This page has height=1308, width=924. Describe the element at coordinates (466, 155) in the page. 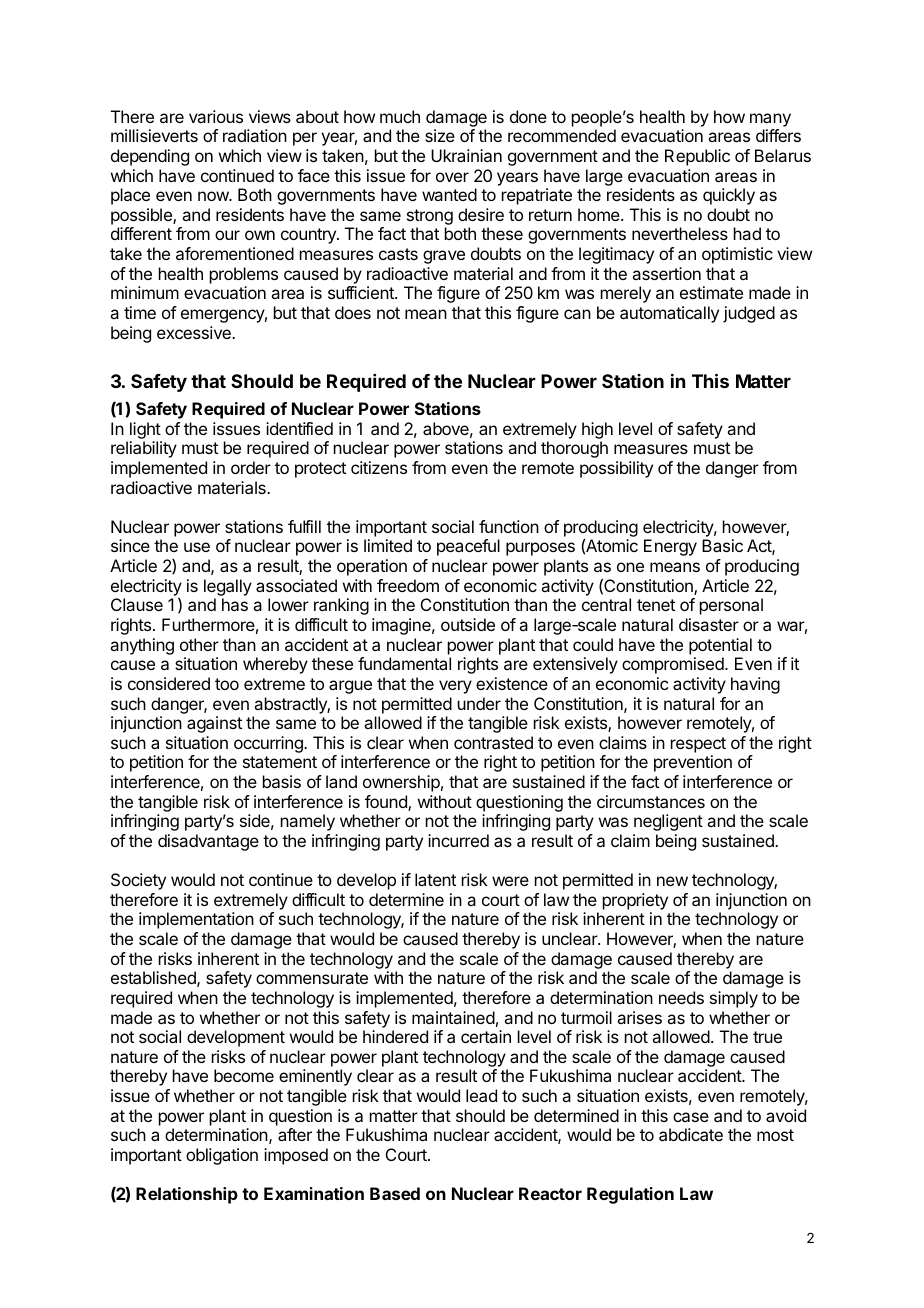

I see `Ukrainian` at that location.
